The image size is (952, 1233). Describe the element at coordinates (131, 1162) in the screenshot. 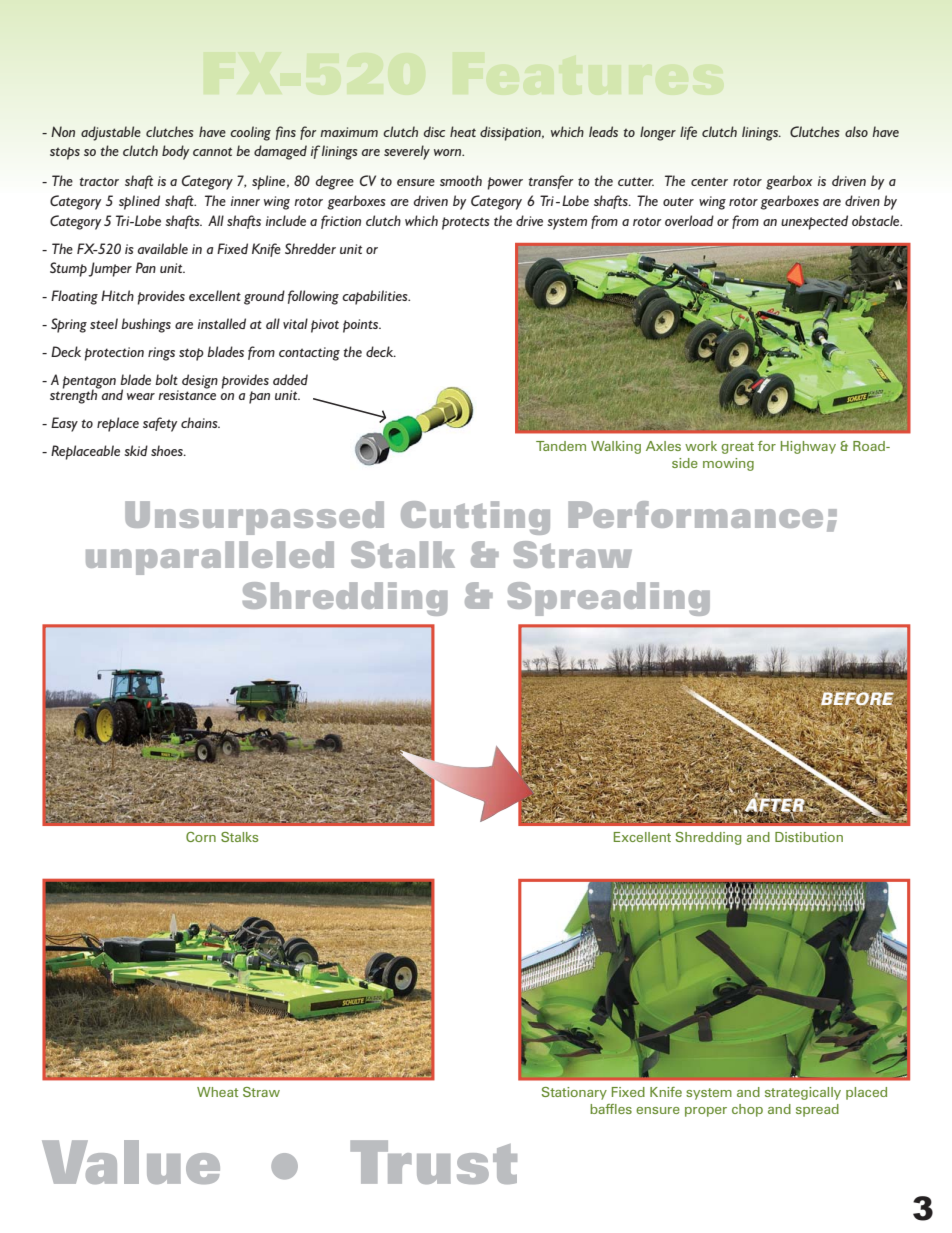

I see `Value` at that location.
